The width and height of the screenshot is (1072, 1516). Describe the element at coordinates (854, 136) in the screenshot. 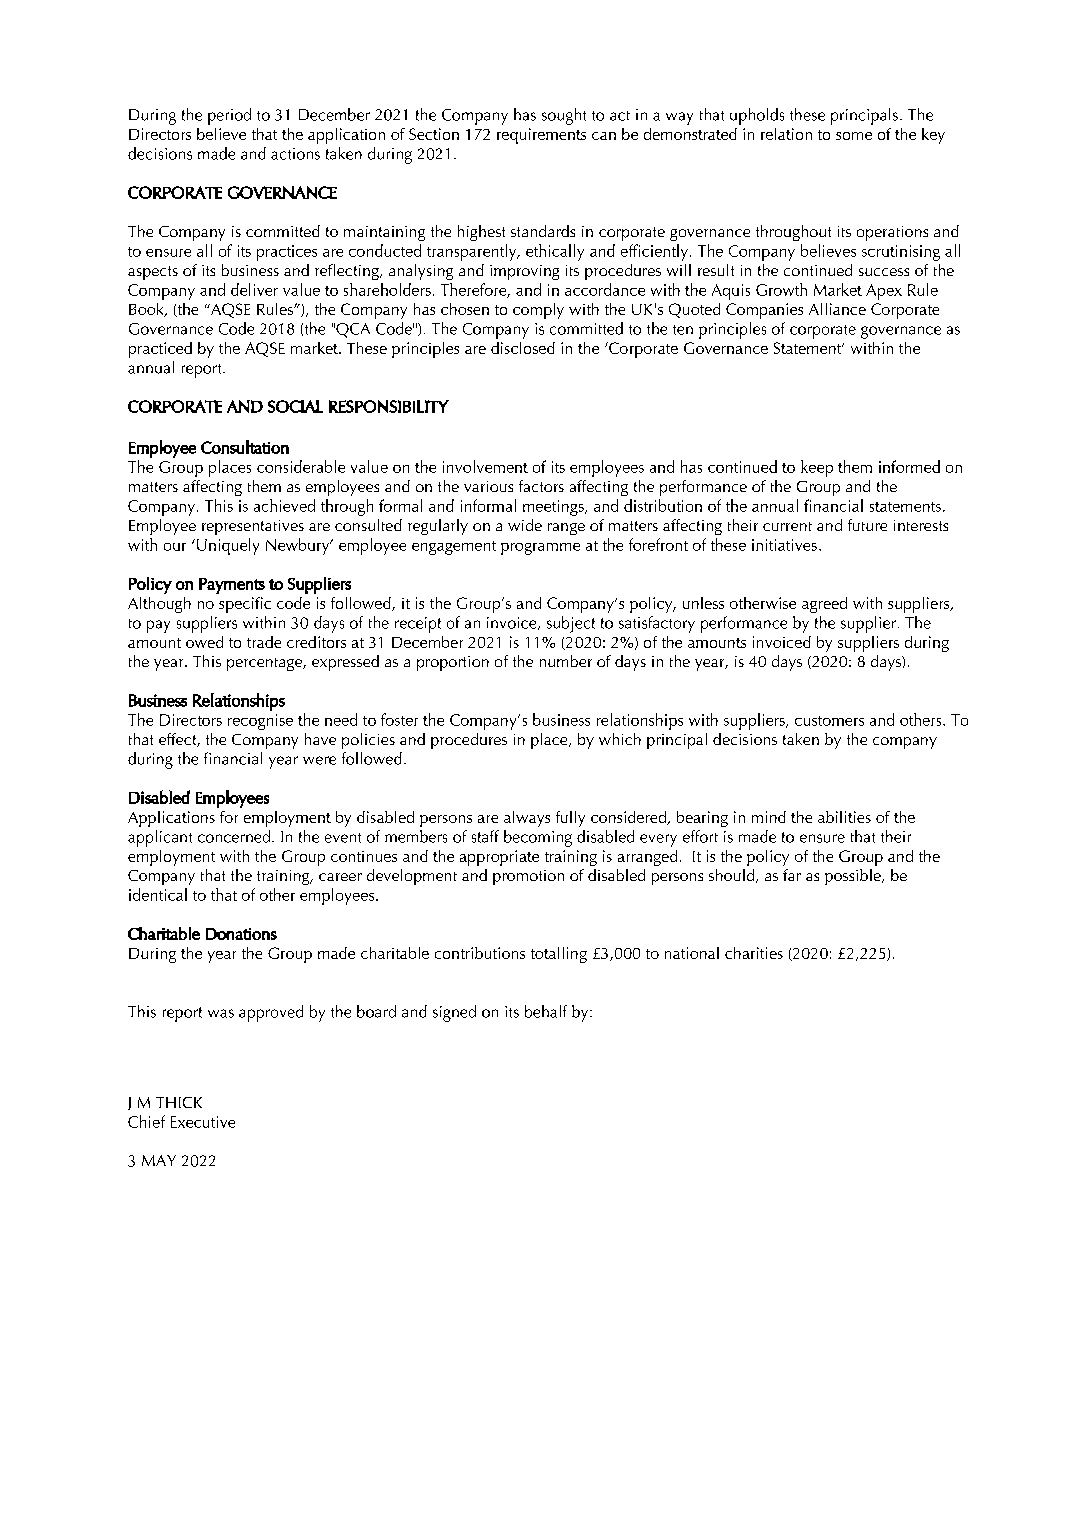

I see `some` at that location.
